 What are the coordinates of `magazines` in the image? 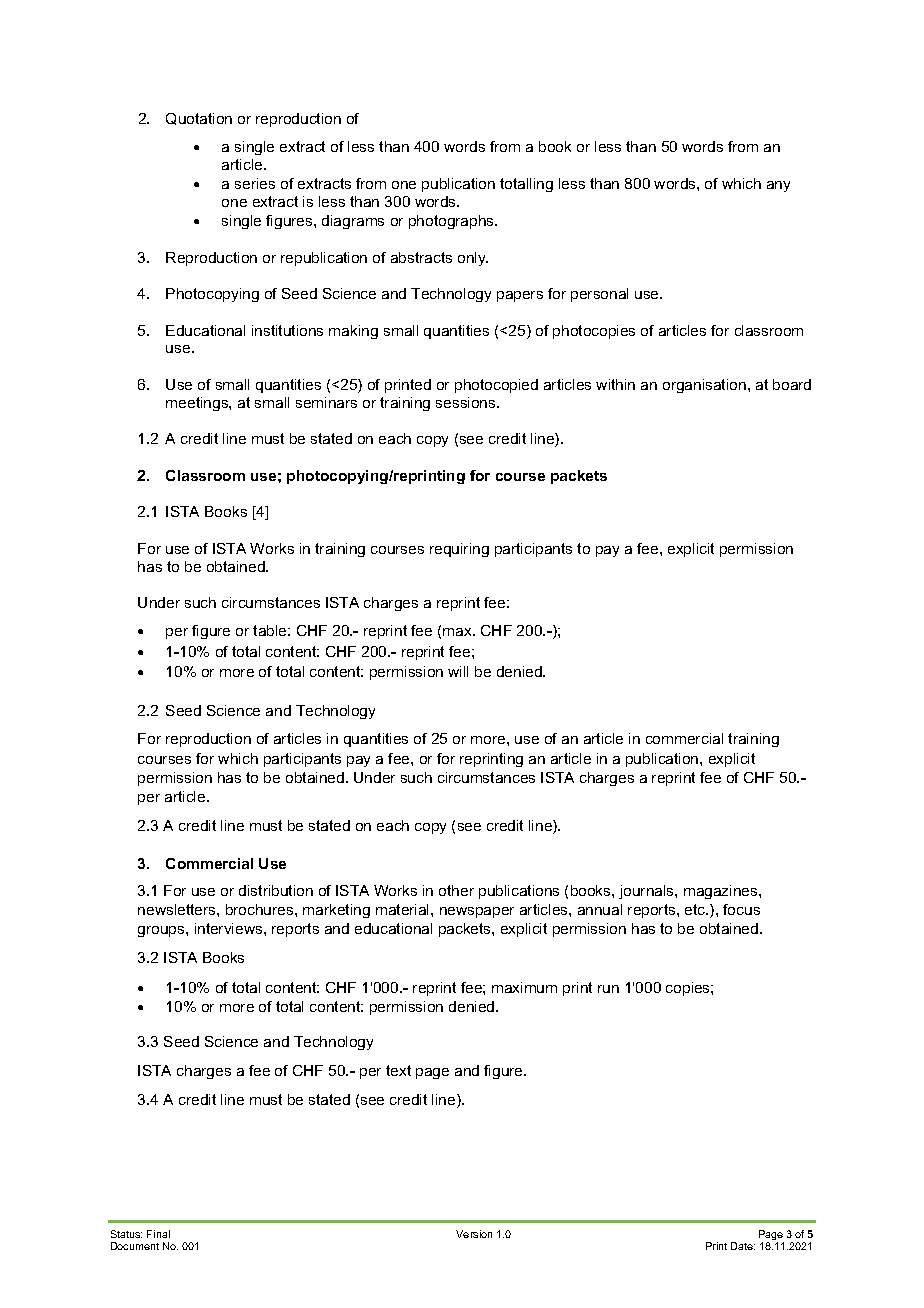 It's located at (722, 892).
